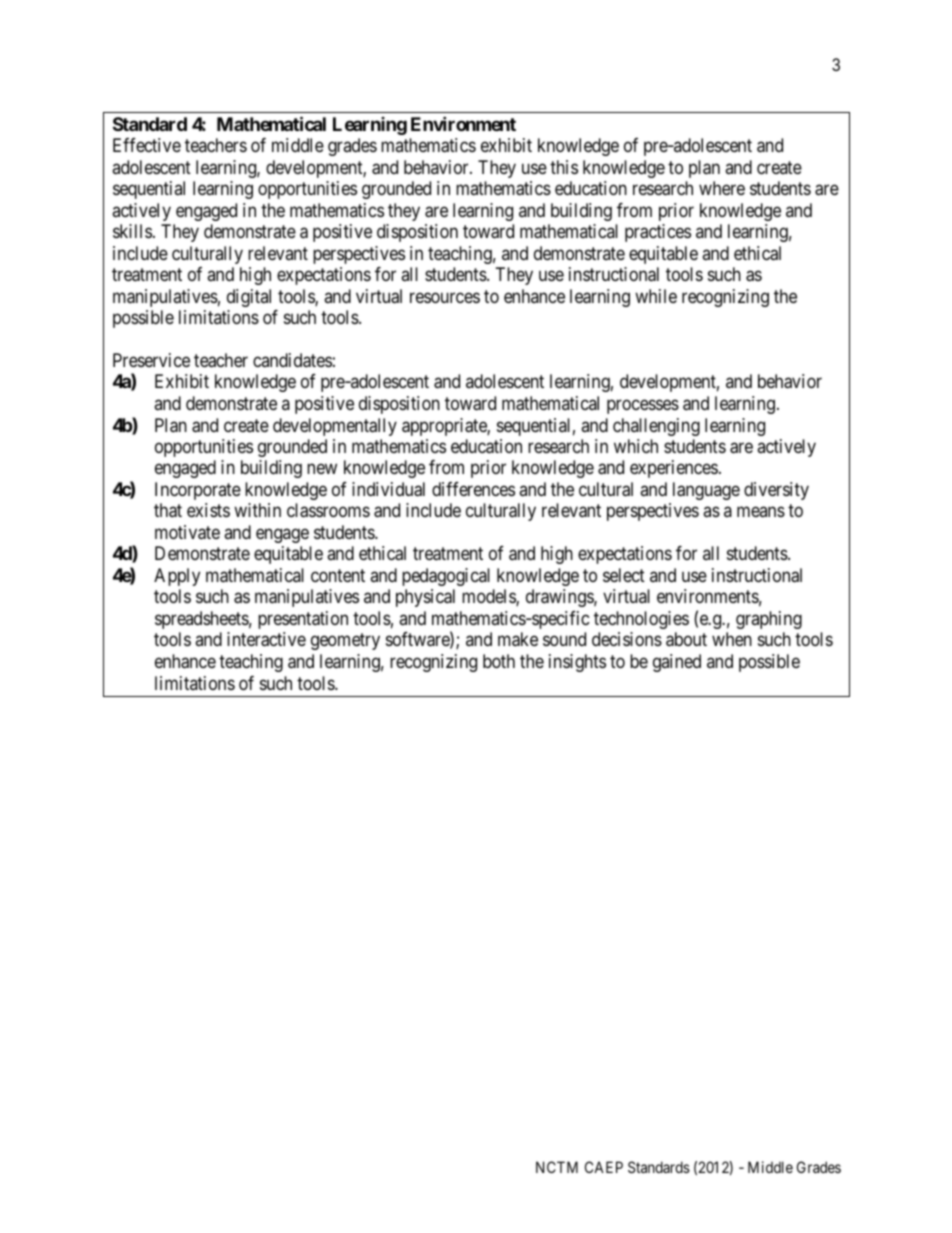 The image size is (952, 1233). I want to click on Effective, so click(147, 145).
